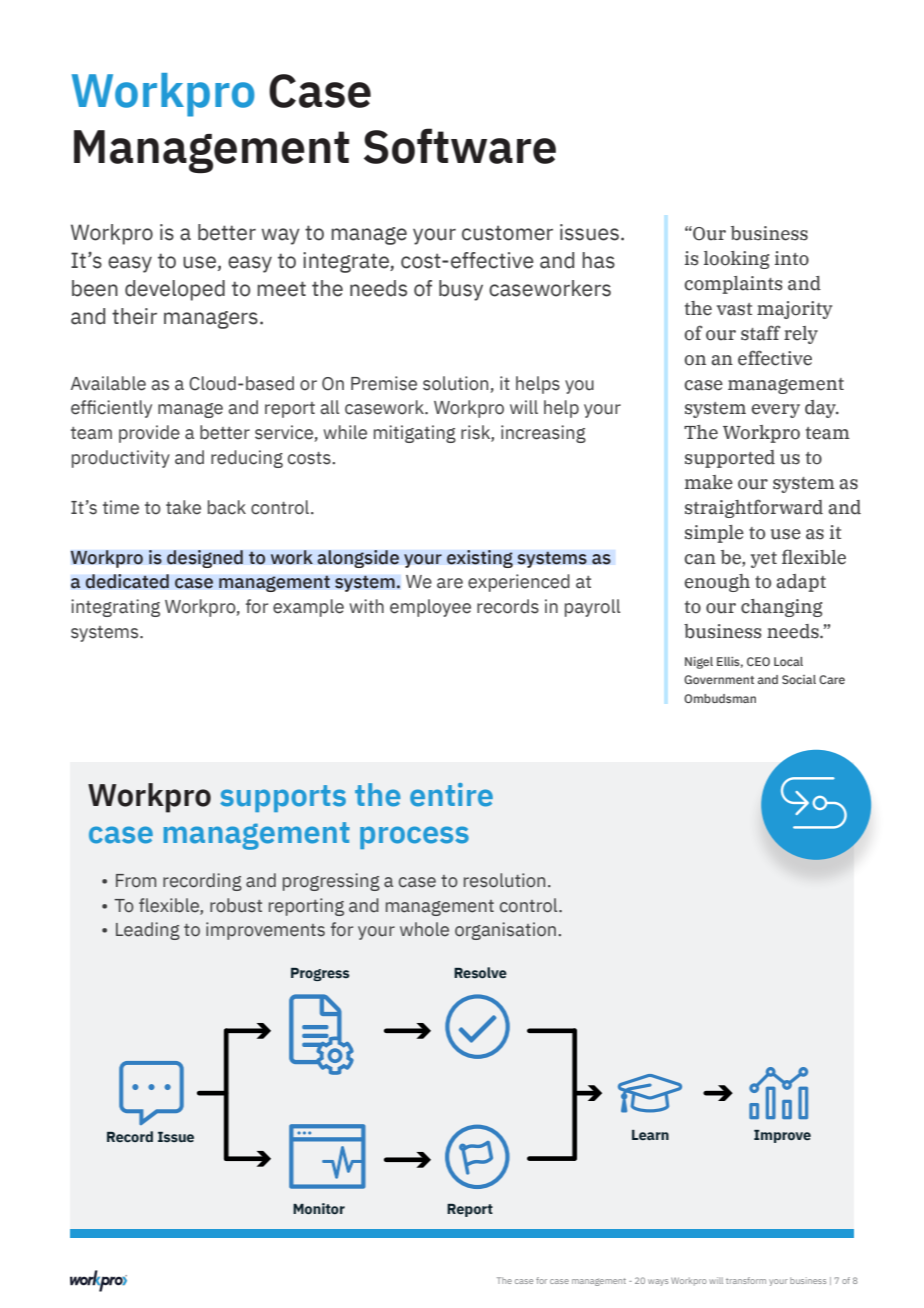 The image size is (924, 1308). Describe the element at coordinates (319, 1208) in the image. I see `Monitor` at that location.
